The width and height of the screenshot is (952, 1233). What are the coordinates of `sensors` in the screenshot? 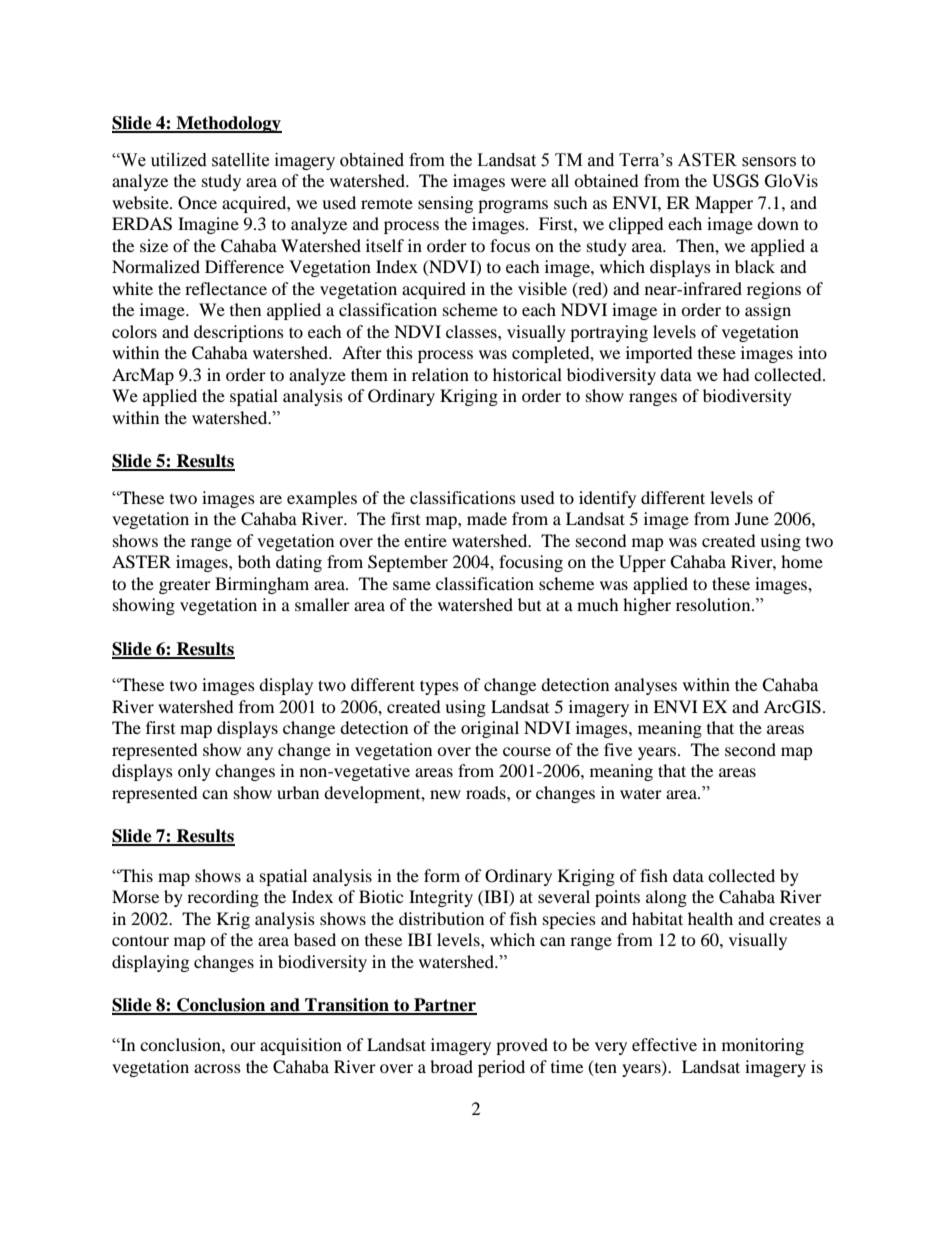 It's located at (769, 162).
